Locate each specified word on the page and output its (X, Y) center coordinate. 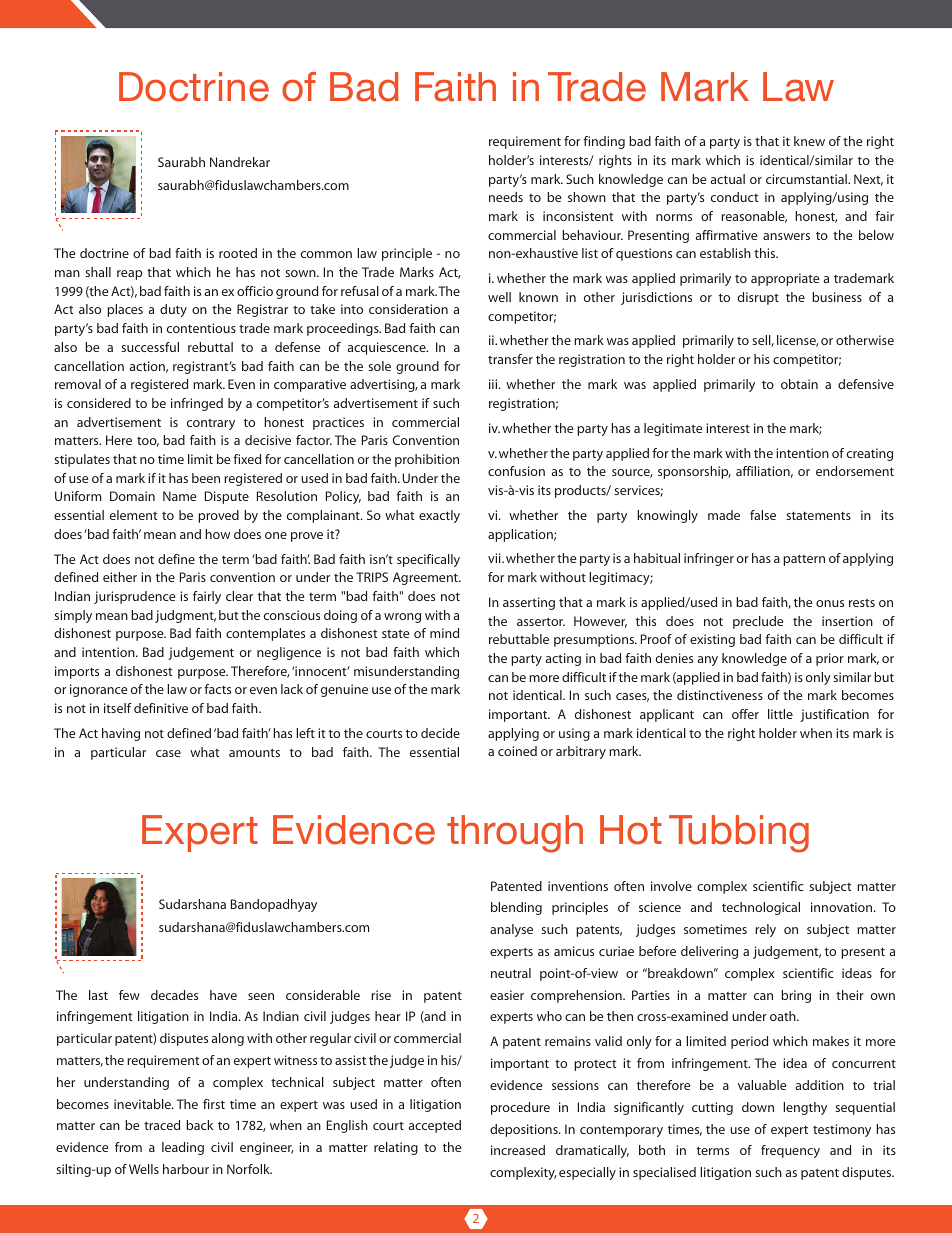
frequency (790, 1151)
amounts (254, 753)
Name (179, 496)
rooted (238, 253)
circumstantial (807, 179)
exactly (439, 516)
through (515, 834)
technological (761, 908)
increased (518, 1150)
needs (506, 197)
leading (183, 1148)
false (763, 515)
